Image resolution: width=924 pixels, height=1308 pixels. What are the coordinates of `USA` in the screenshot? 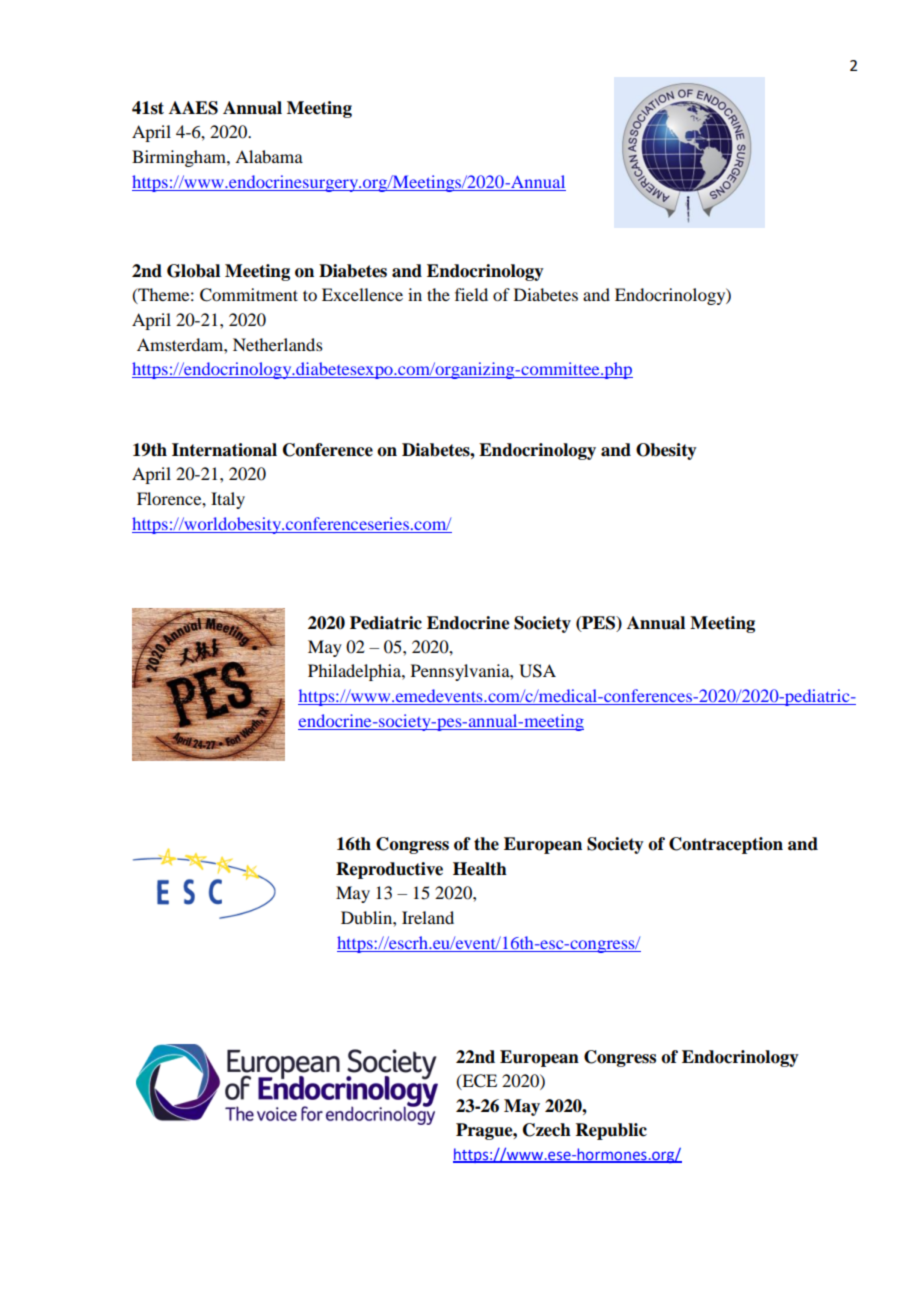 It's located at (537, 671).
